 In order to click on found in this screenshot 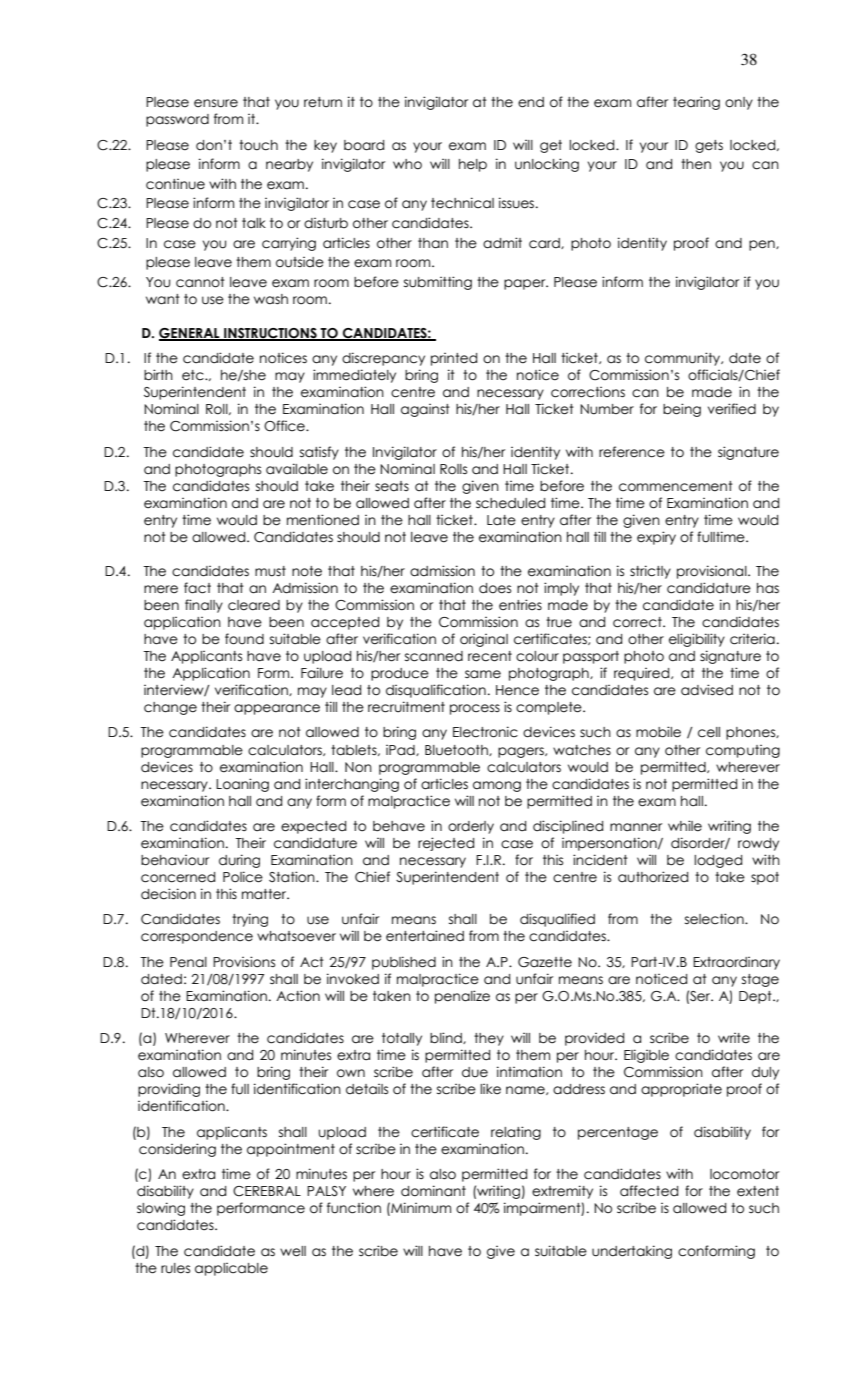, I will do `click(244, 639)`.
